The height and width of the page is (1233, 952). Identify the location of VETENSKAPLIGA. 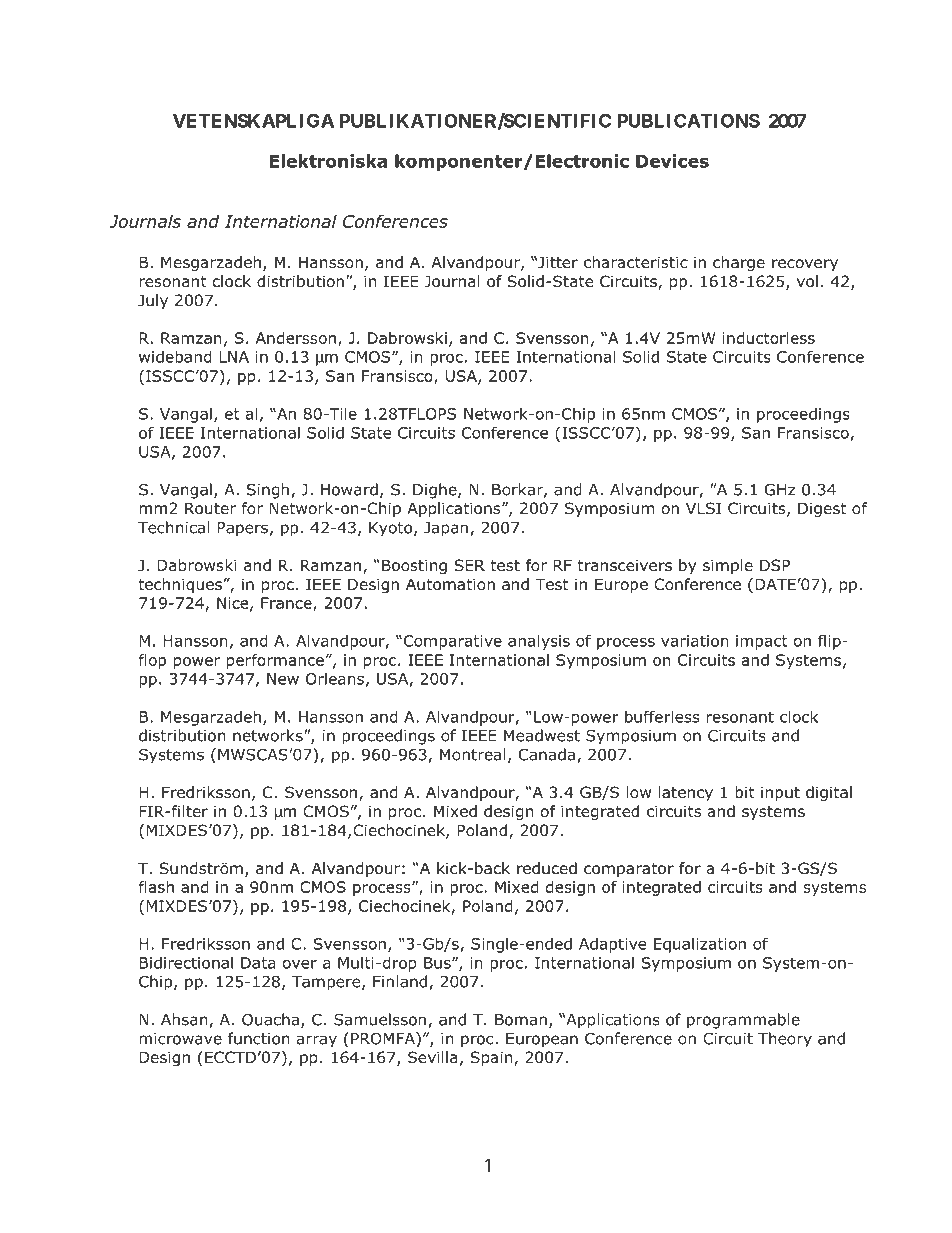
(253, 120).
